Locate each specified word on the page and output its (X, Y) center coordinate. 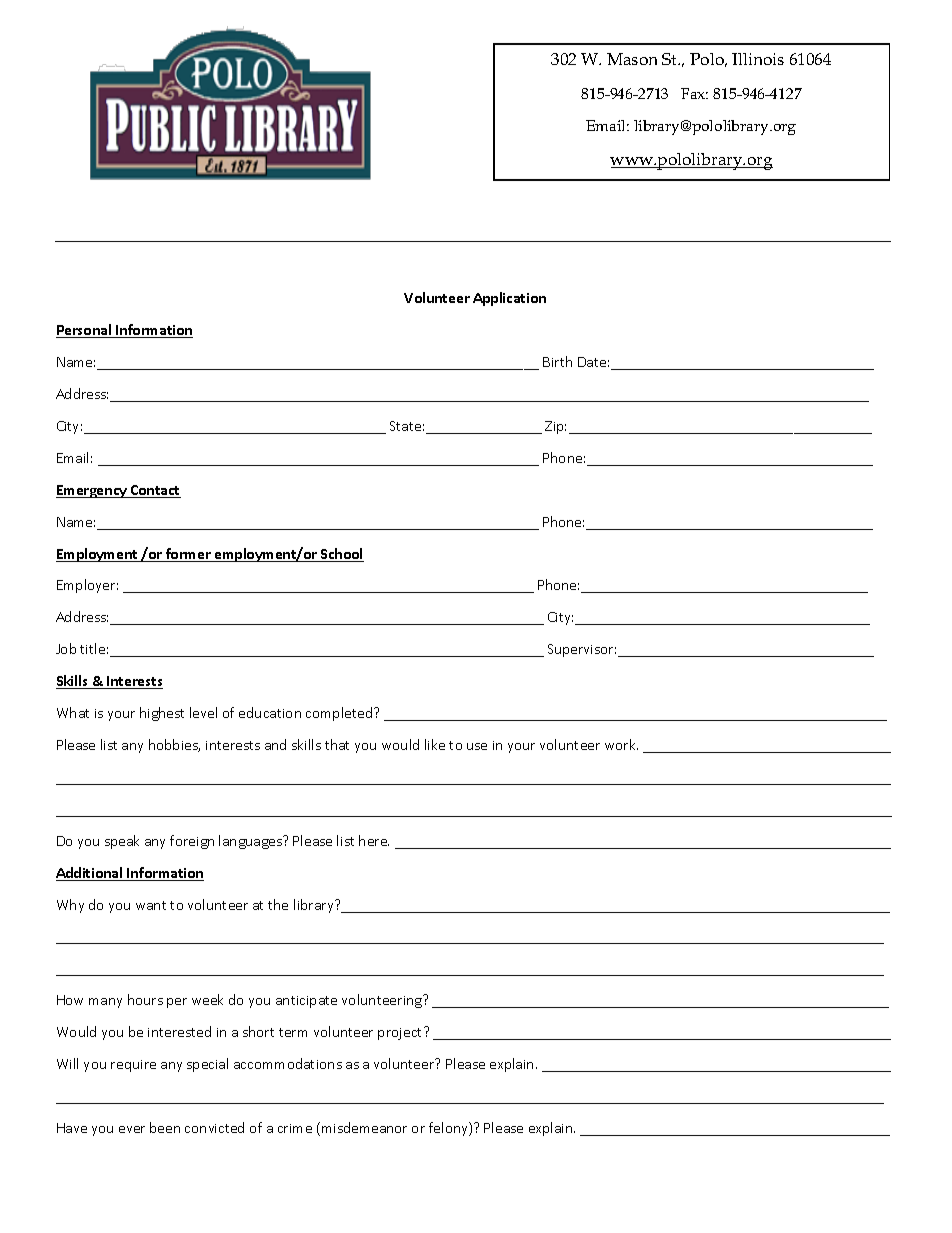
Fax (694, 93)
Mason (632, 59)
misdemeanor (364, 1127)
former (188, 555)
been (165, 1127)
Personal (85, 331)
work (621, 744)
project (401, 1033)
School (341, 555)
